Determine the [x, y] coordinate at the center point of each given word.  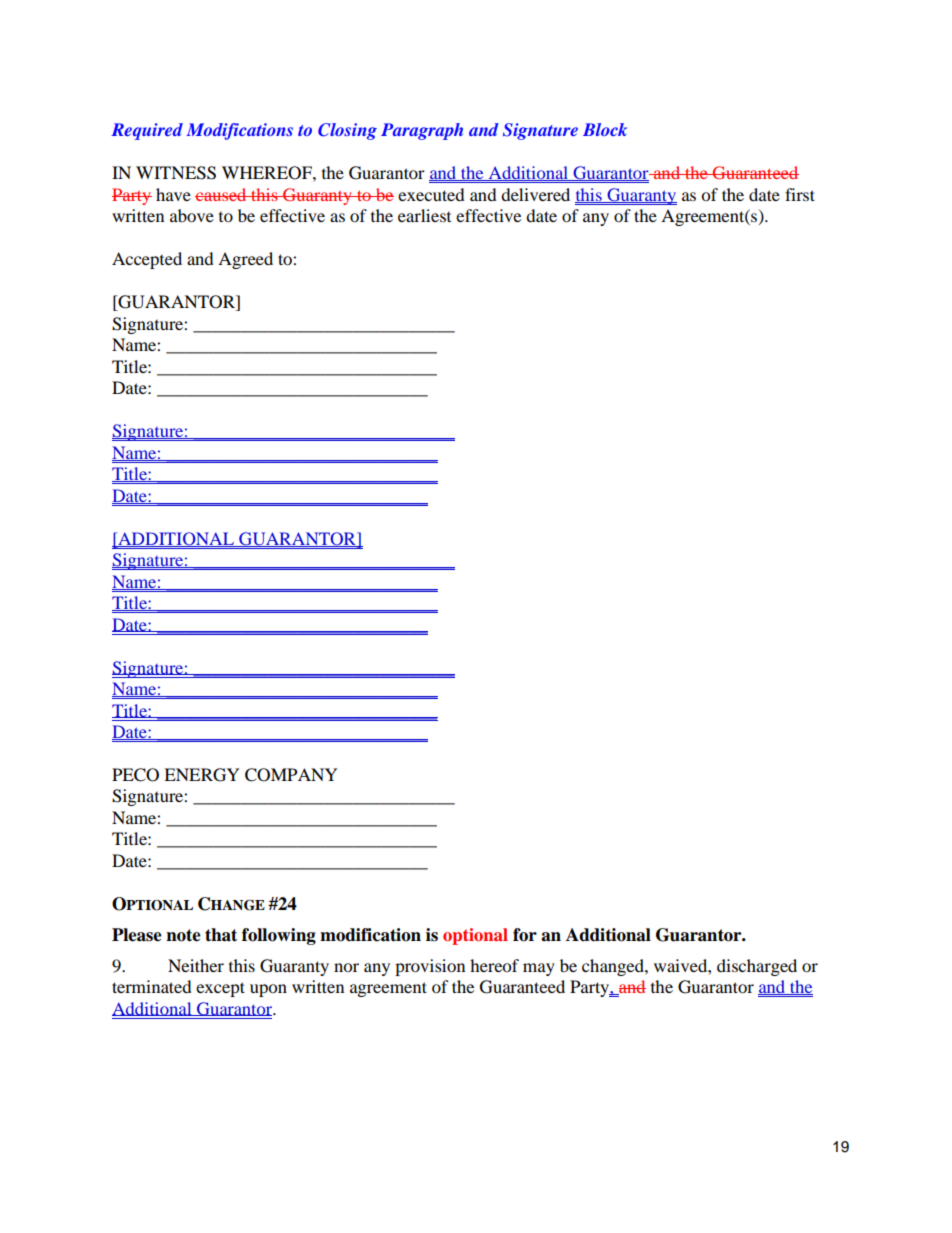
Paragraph [422, 131]
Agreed [245, 260]
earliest [424, 215]
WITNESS [176, 173]
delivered [535, 194]
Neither [196, 965]
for [525, 935]
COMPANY [291, 775]
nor [346, 967]
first [800, 194]
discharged [757, 967]
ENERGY [202, 775]
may [539, 969]
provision [430, 967]
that [221, 935]
